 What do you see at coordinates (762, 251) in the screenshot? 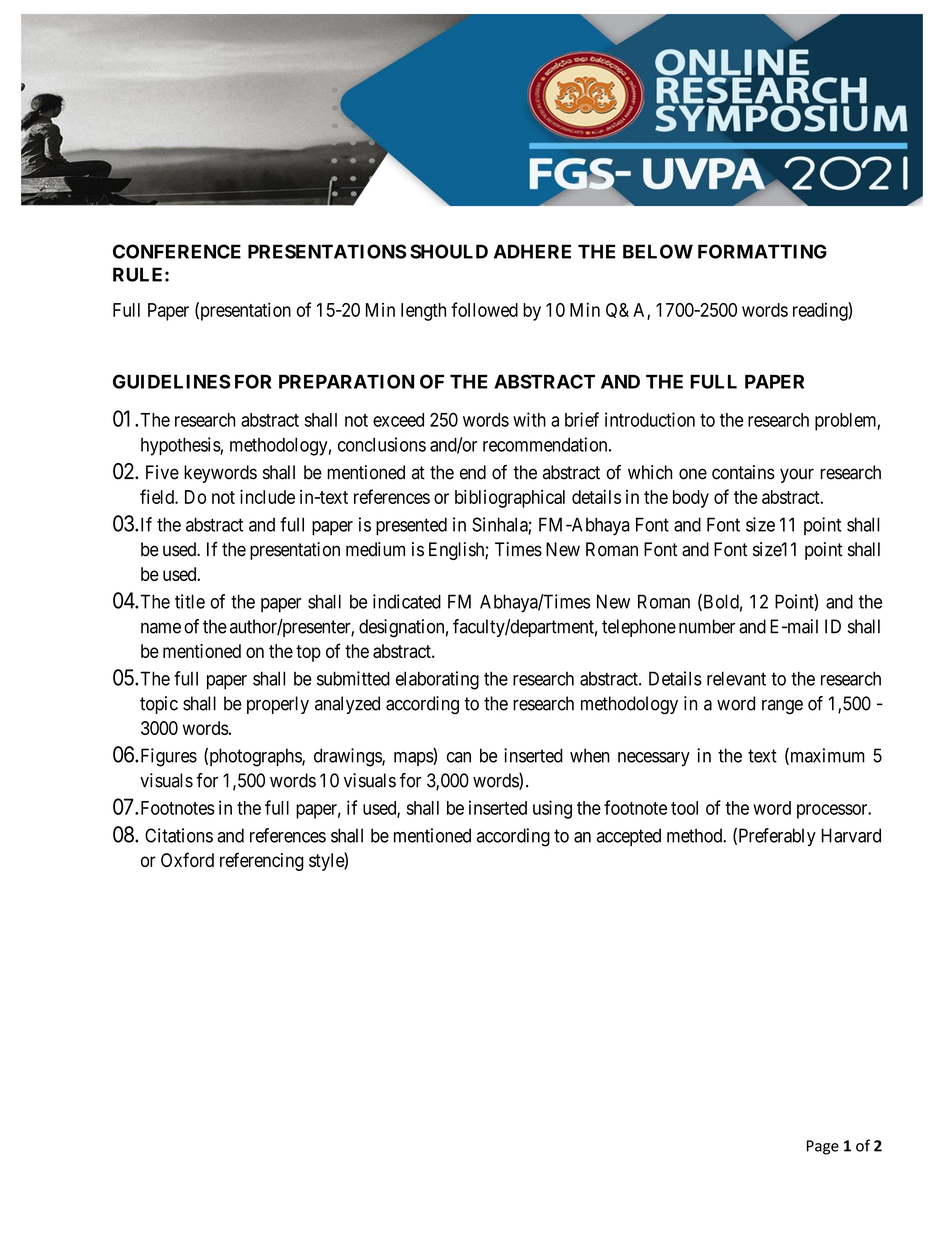
I see `FORMATTING` at bounding box center [762, 251].
